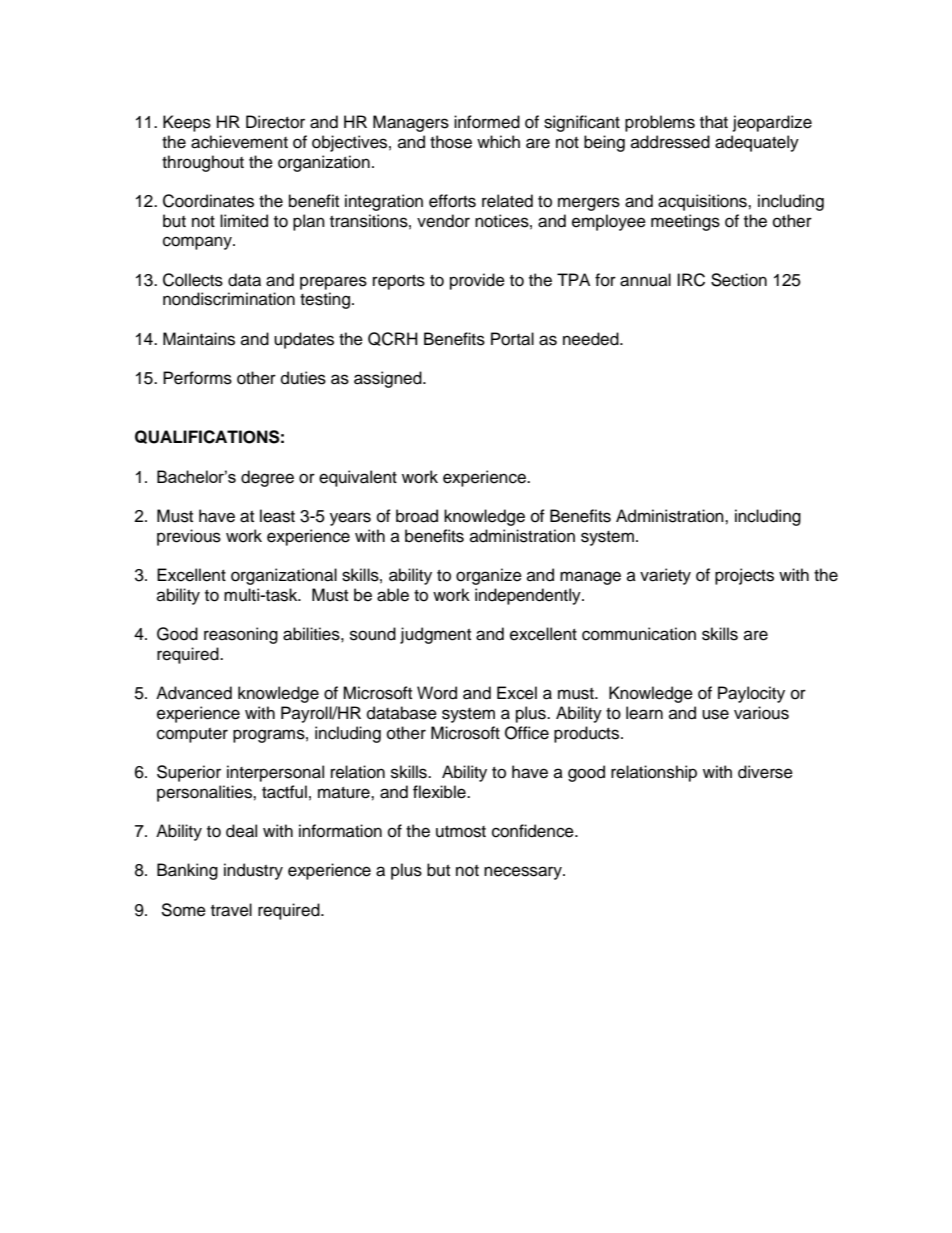  What do you see at coordinates (435, 635) in the document?
I see `judgment` at bounding box center [435, 635].
